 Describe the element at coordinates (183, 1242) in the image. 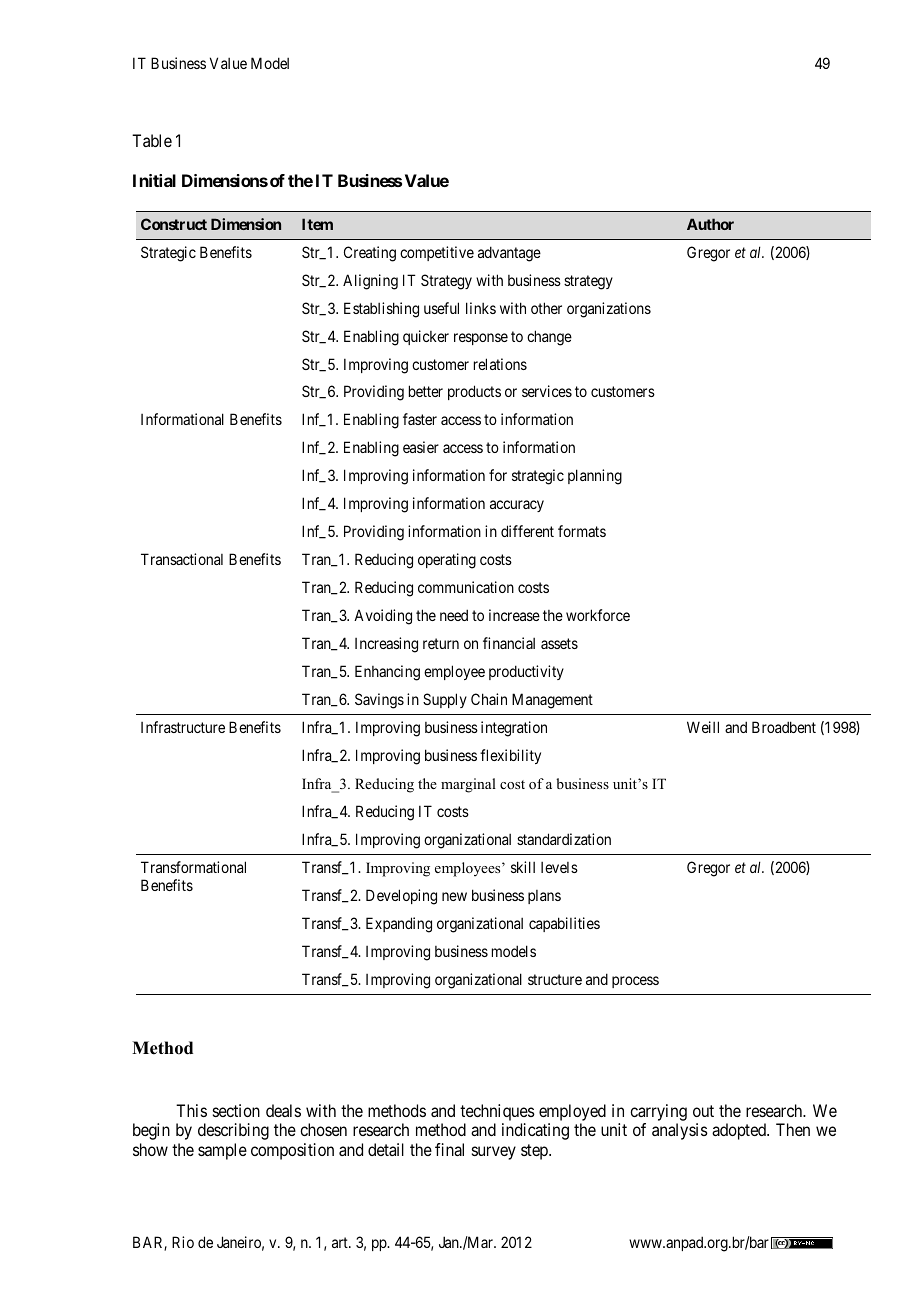

I see `Rio` at that location.
